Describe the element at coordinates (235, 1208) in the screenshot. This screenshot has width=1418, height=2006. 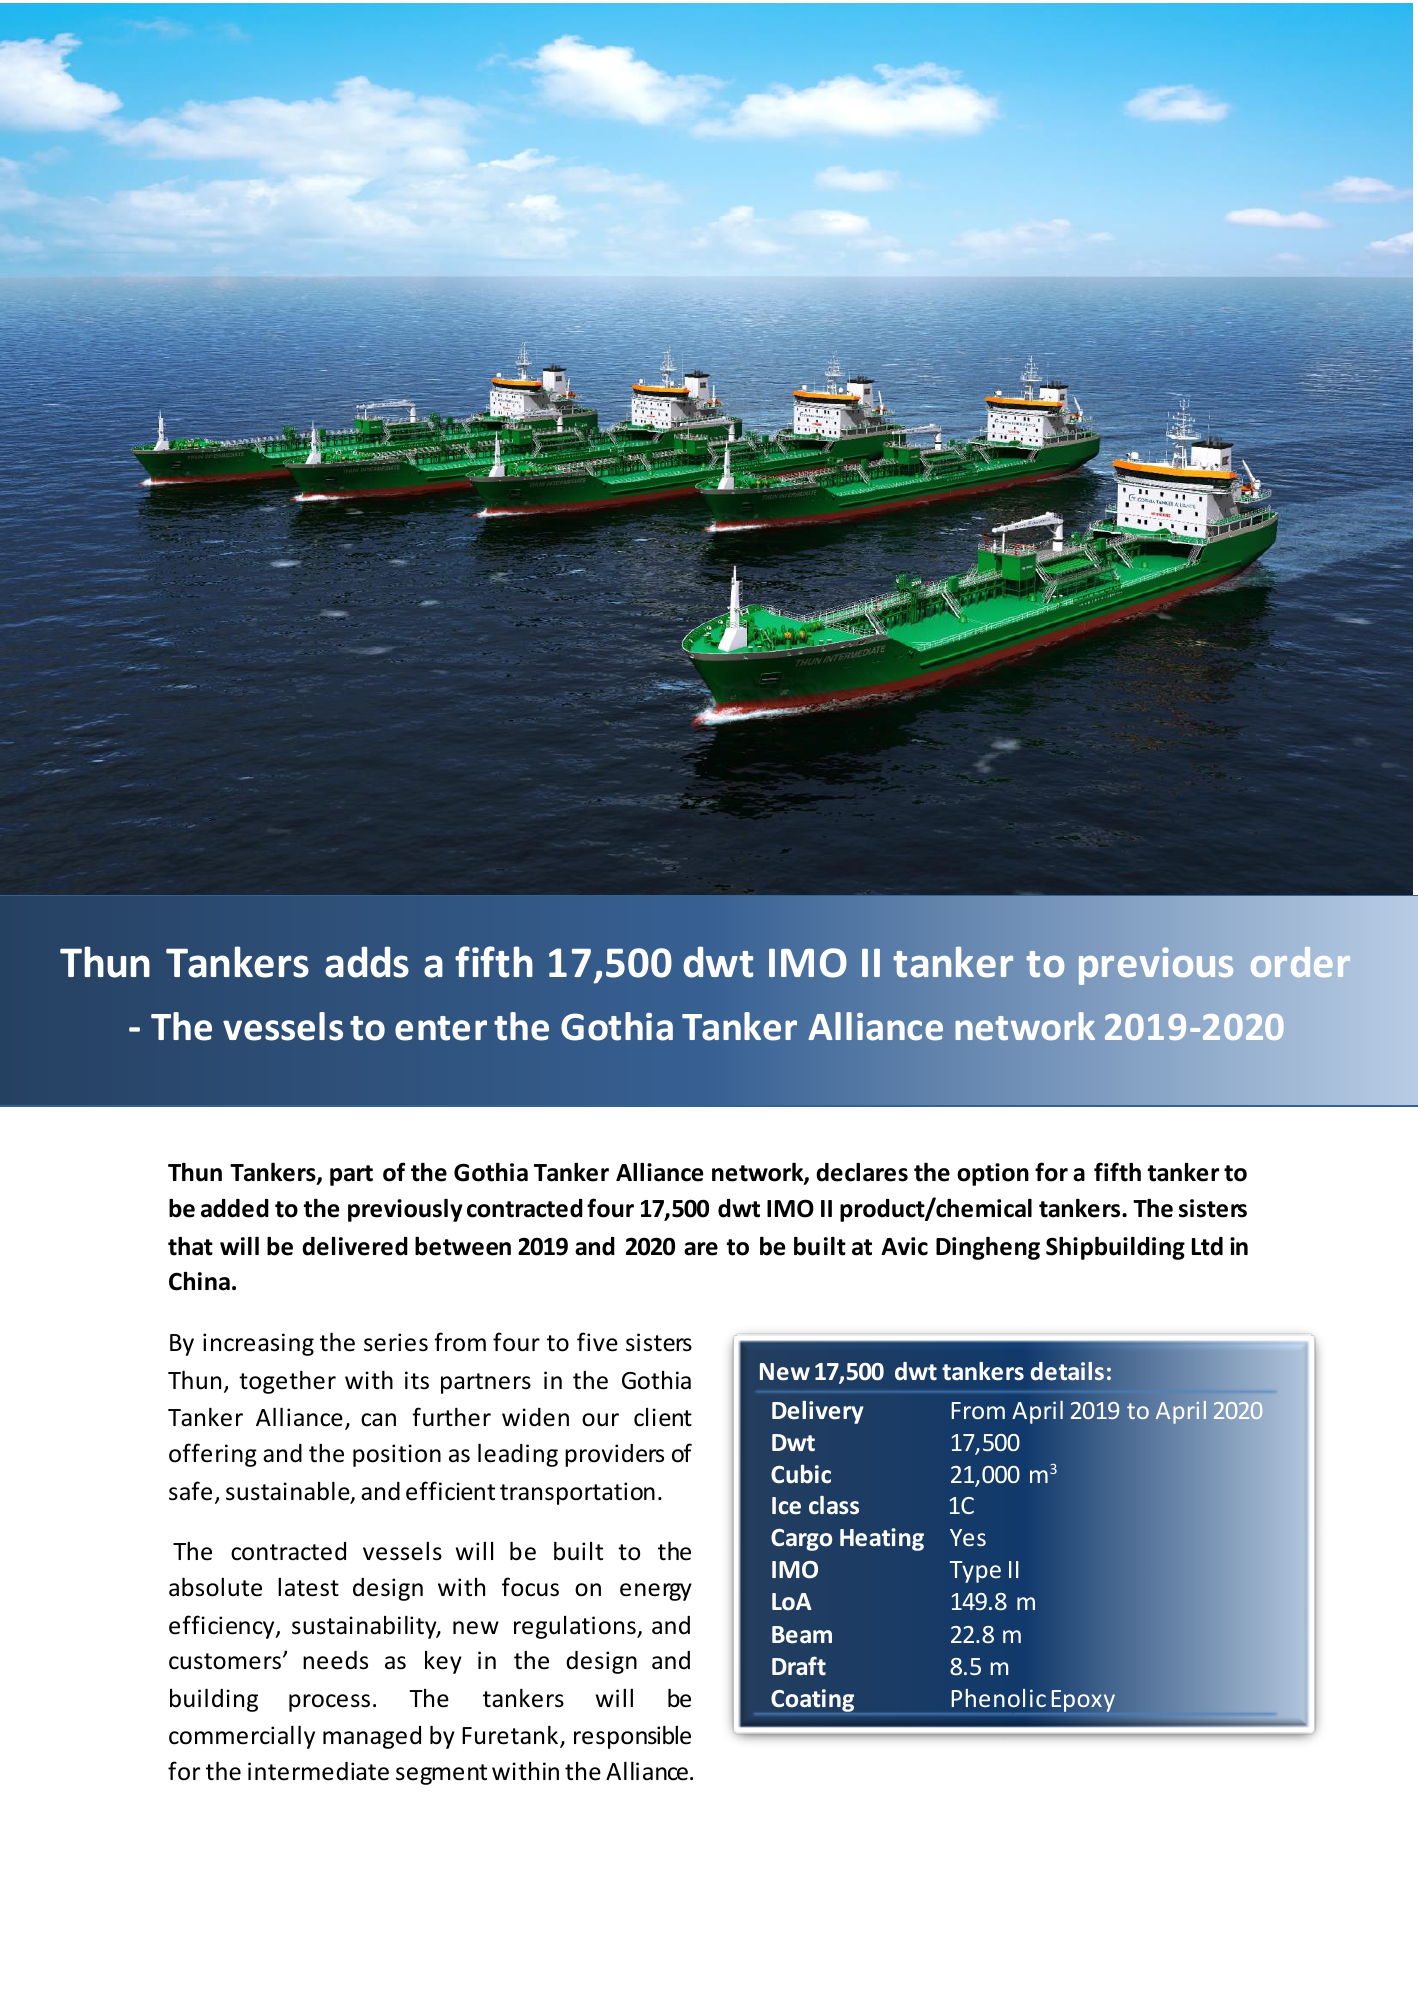
I see `added` at that location.
